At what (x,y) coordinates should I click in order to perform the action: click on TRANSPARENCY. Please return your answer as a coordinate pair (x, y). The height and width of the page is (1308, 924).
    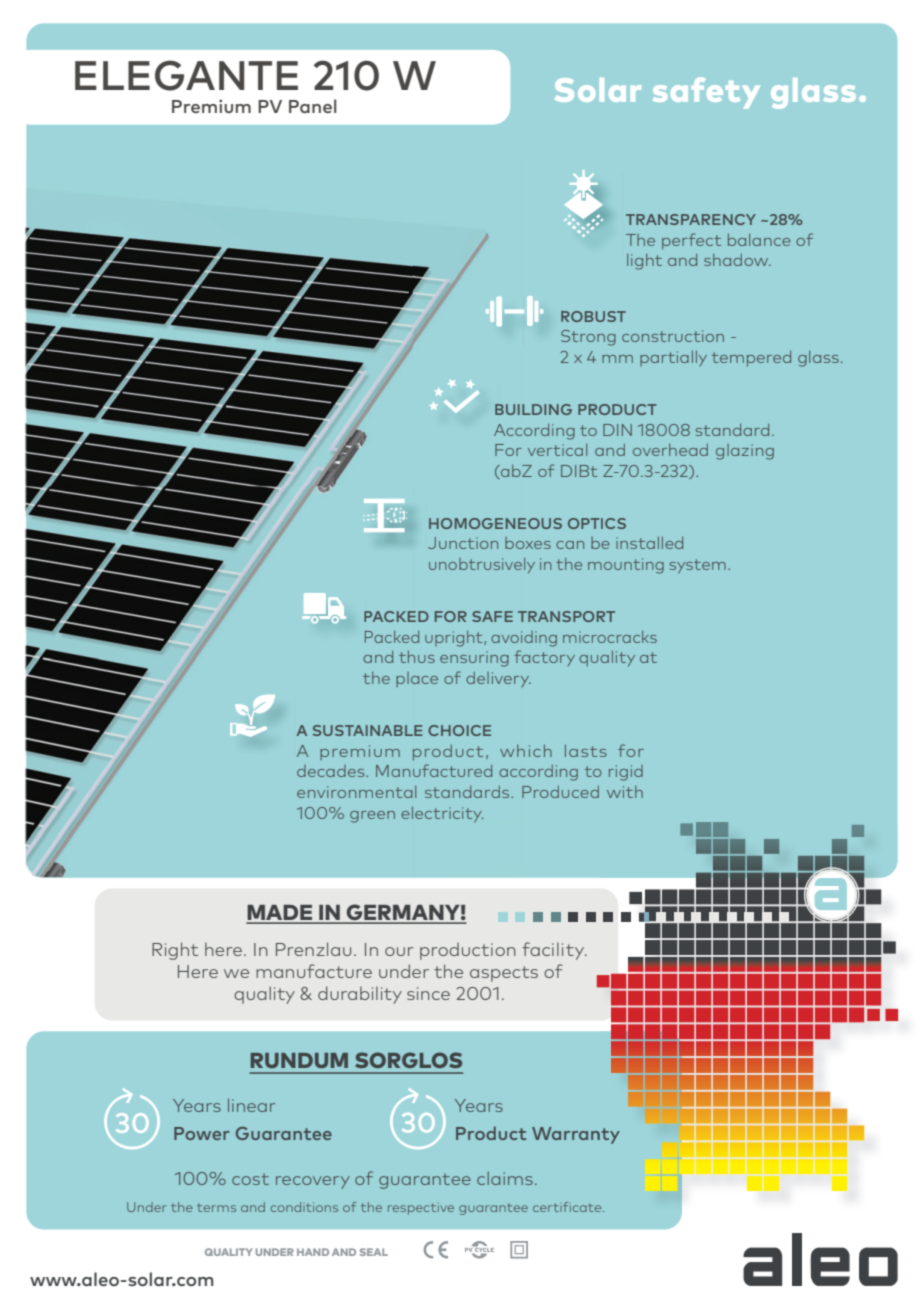
    Looking at the image, I should click on (691, 219).
